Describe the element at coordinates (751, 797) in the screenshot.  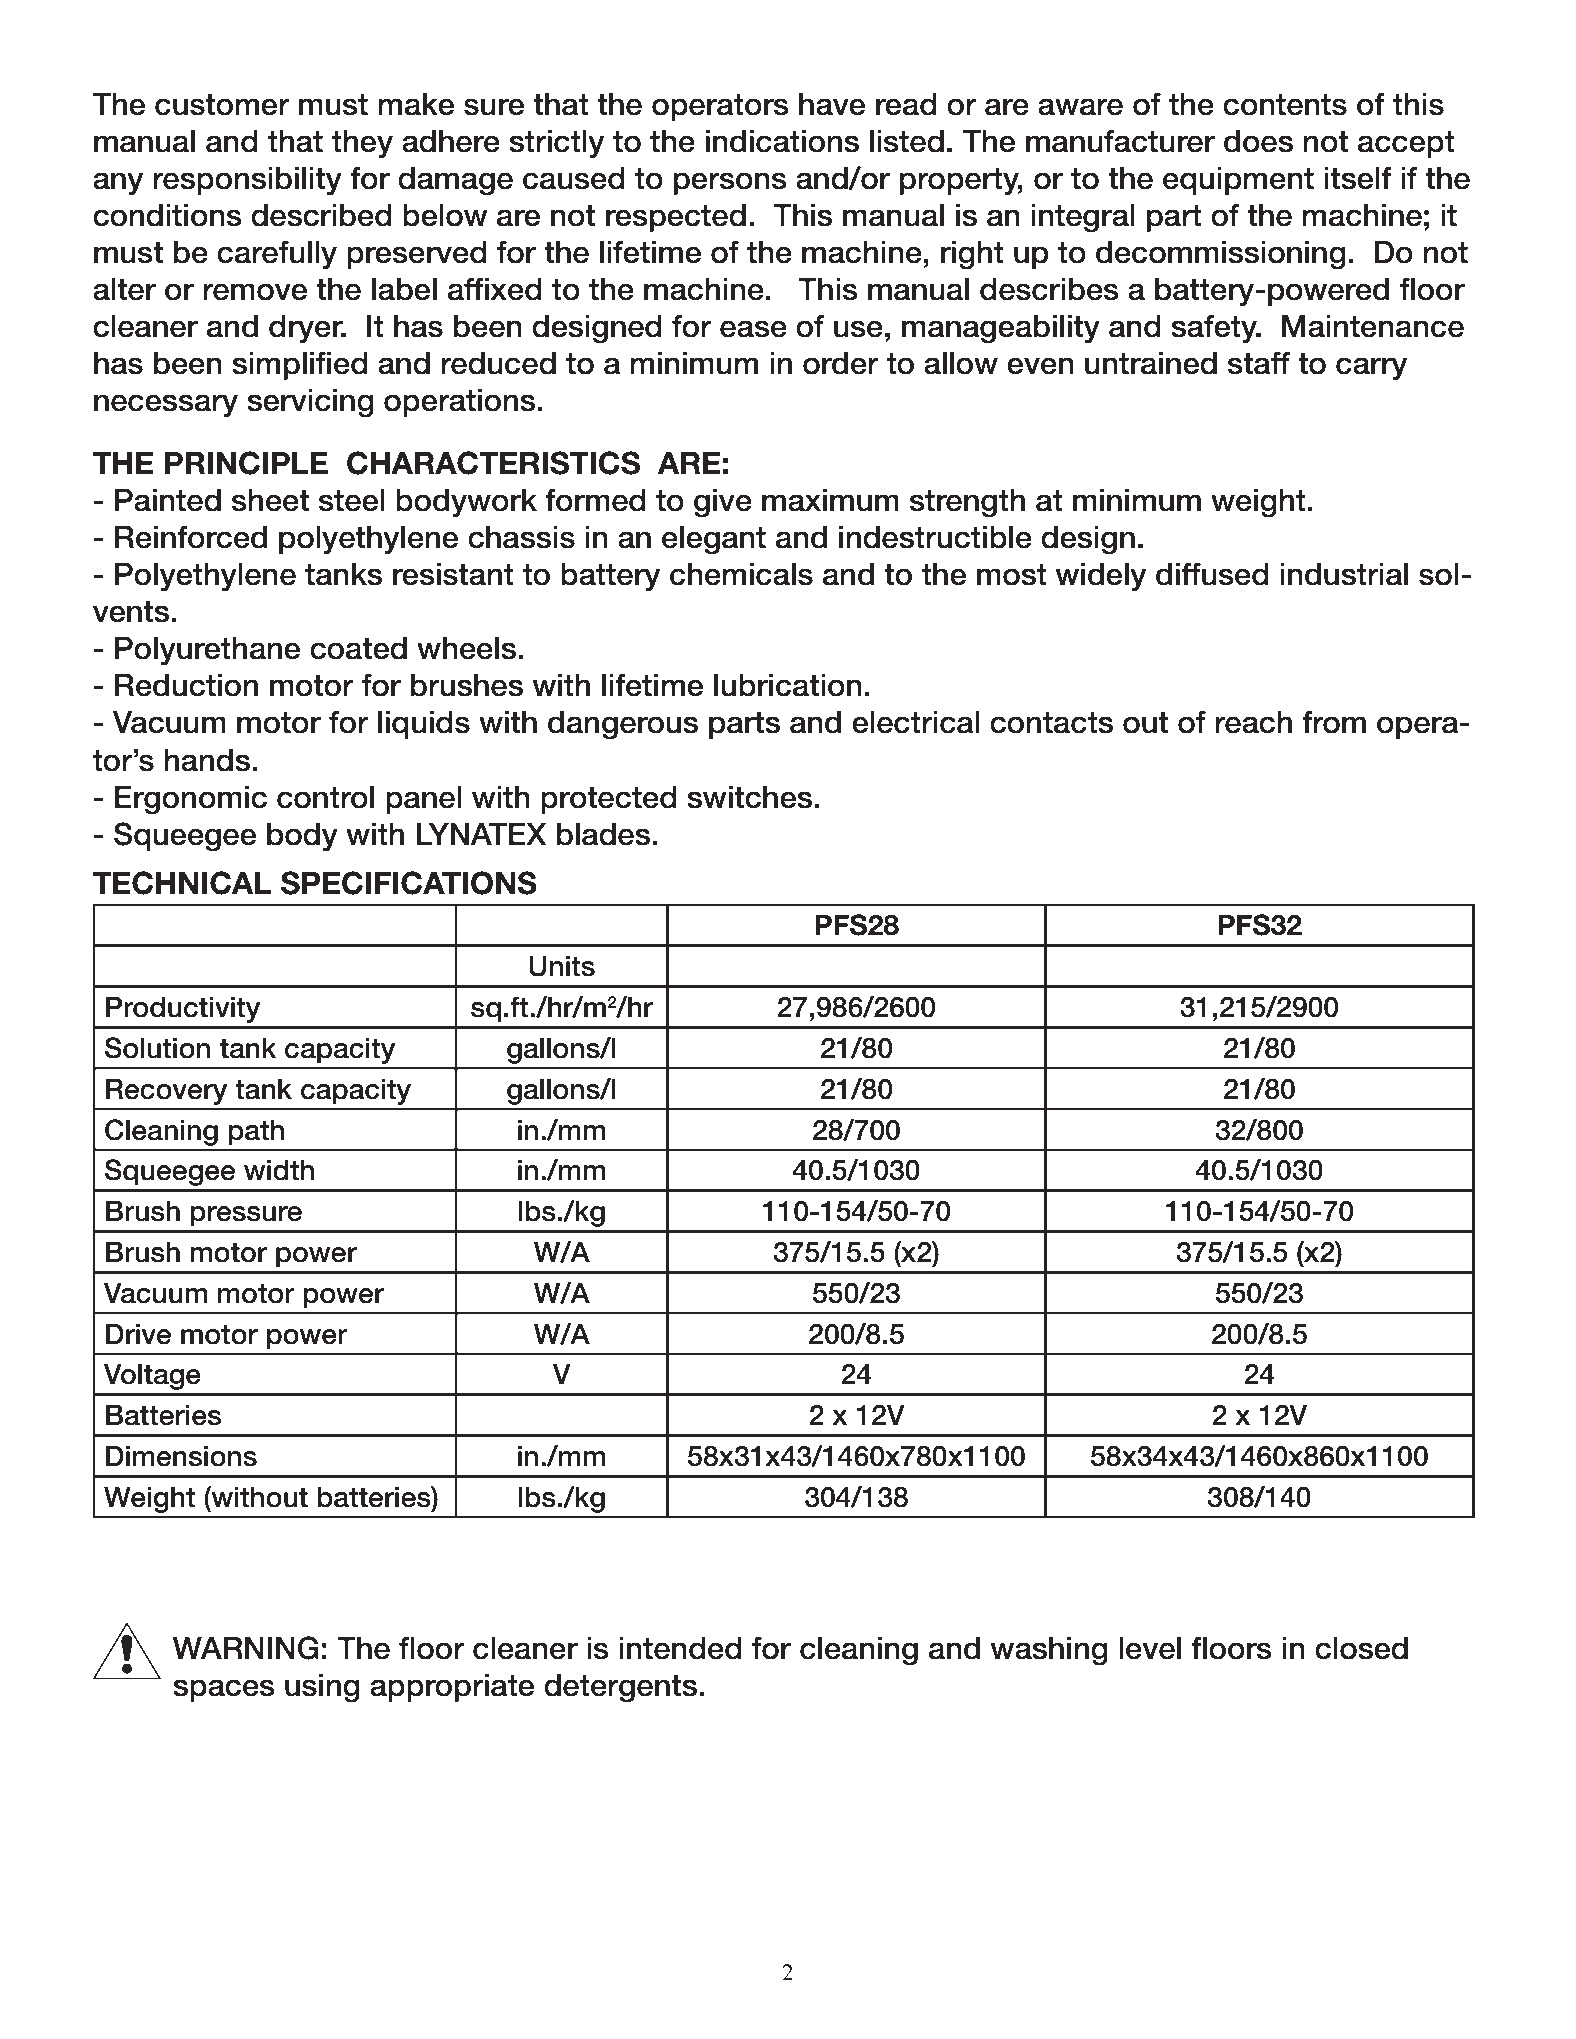
I see `switches` at that location.
